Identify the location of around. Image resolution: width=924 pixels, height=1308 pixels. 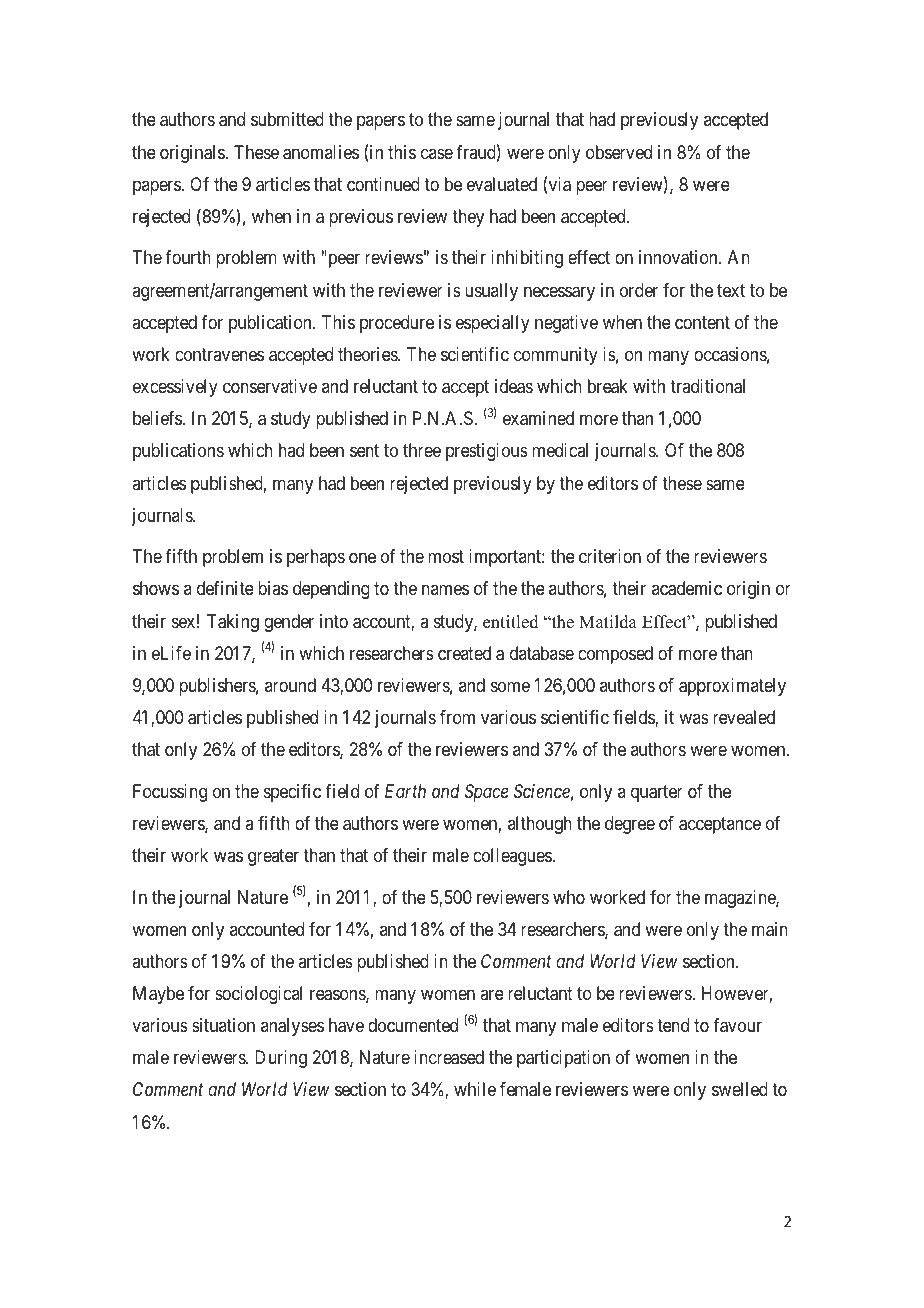
(290, 685).
